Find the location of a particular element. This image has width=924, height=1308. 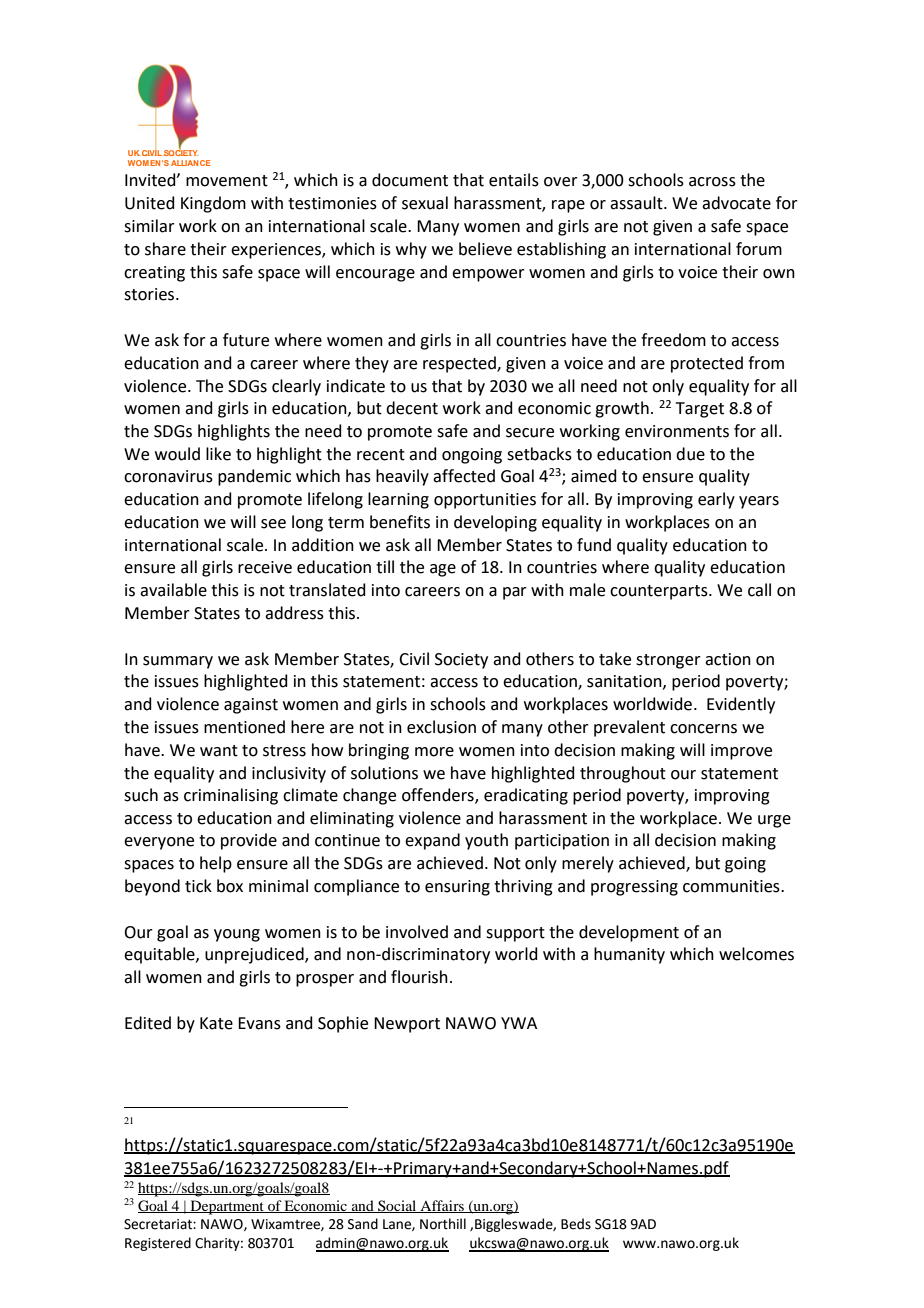

against is located at coordinates (251, 706).
